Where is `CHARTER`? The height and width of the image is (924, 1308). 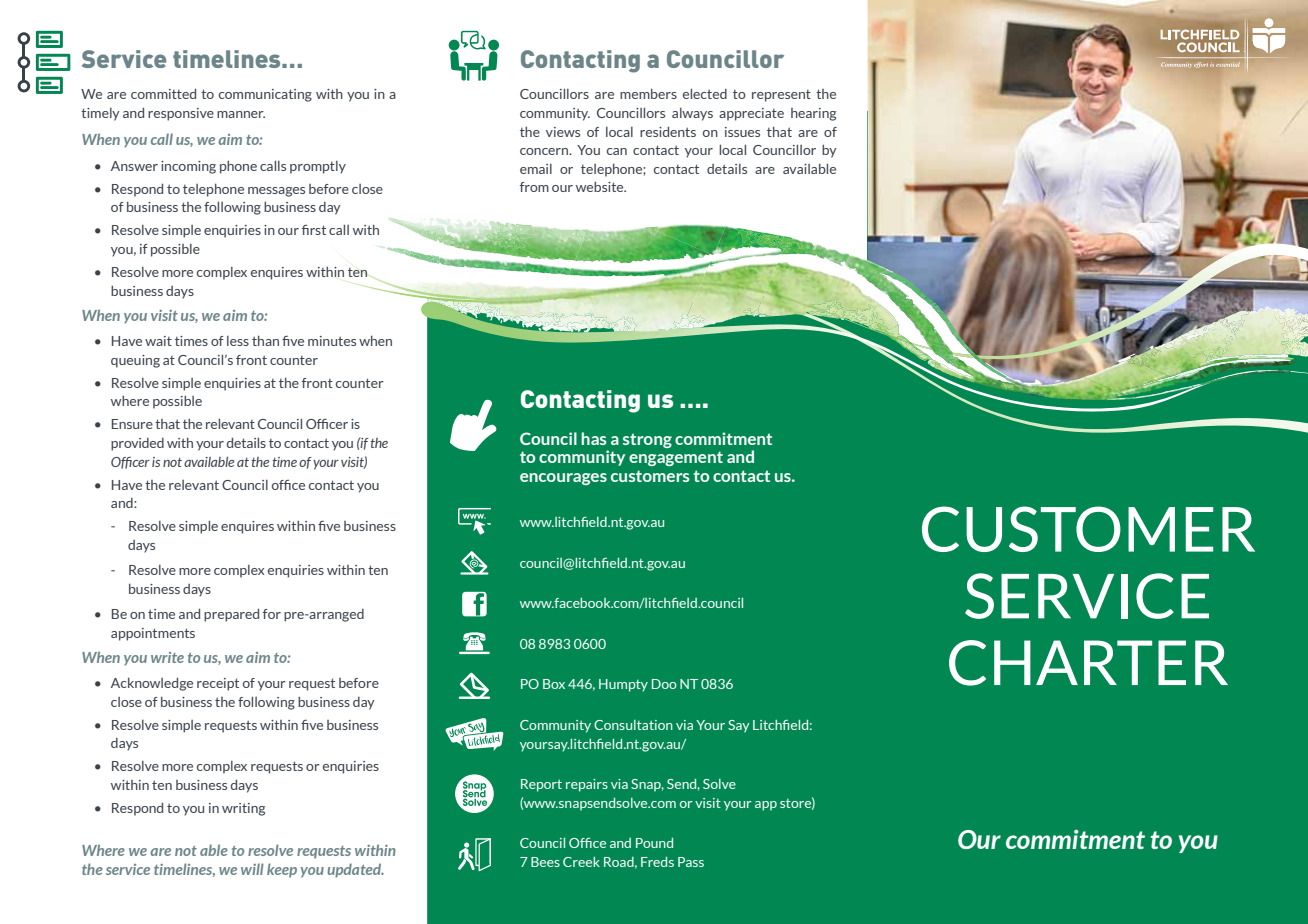 CHARTER is located at coordinates (1088, 663).
